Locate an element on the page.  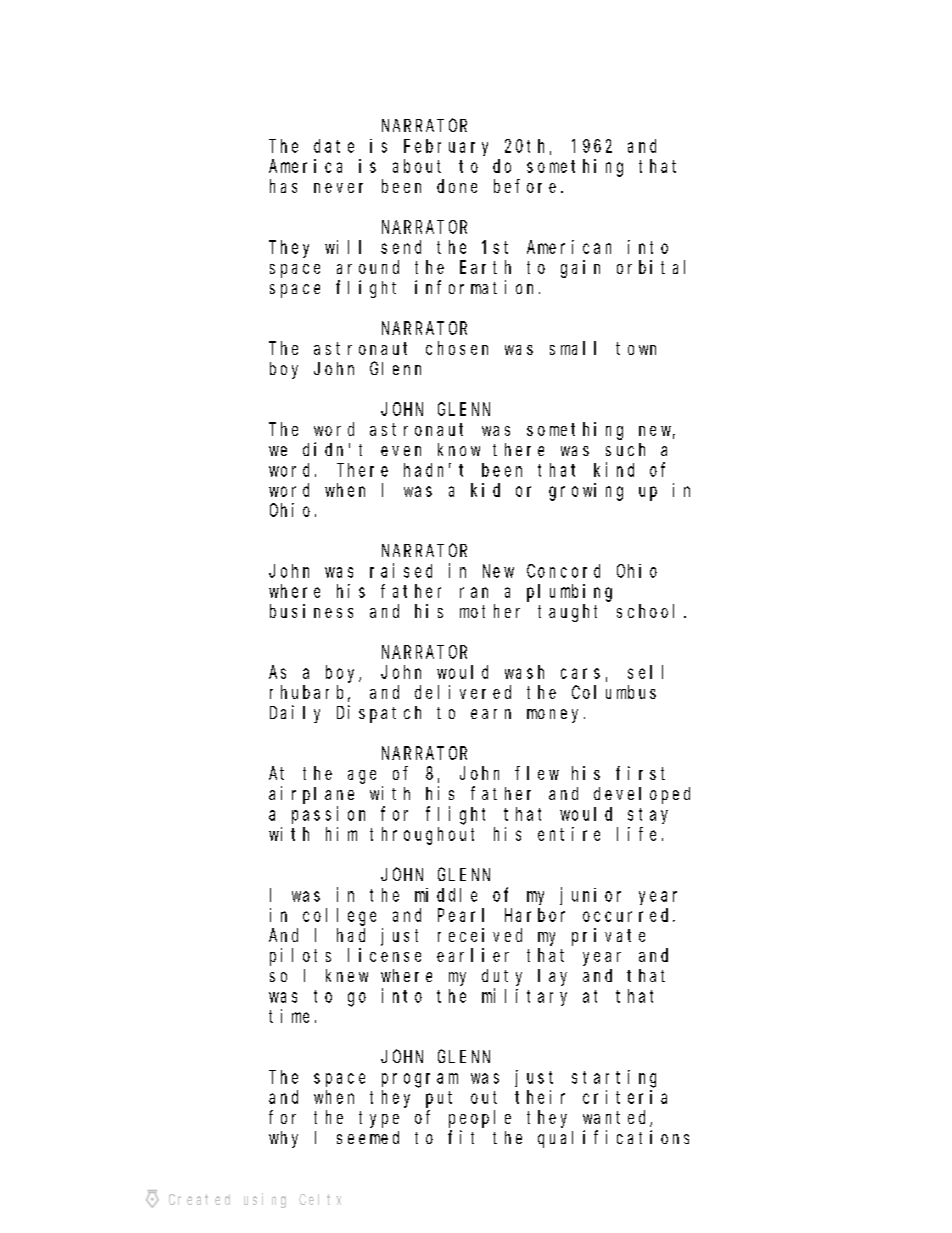
delivered is located at coordinates (463, 692).
